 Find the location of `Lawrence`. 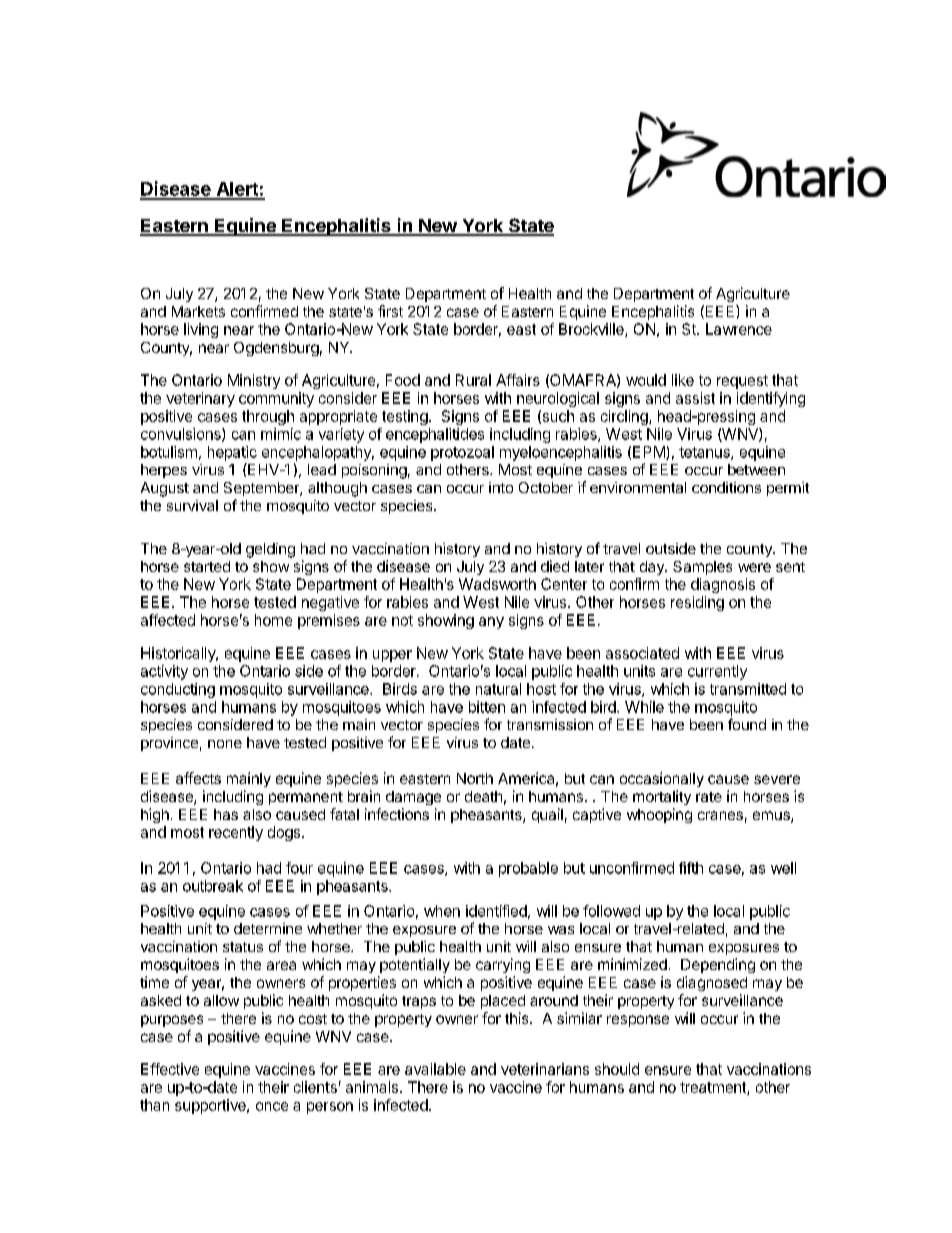

Lawrence is located at coordinates (739, 329).
